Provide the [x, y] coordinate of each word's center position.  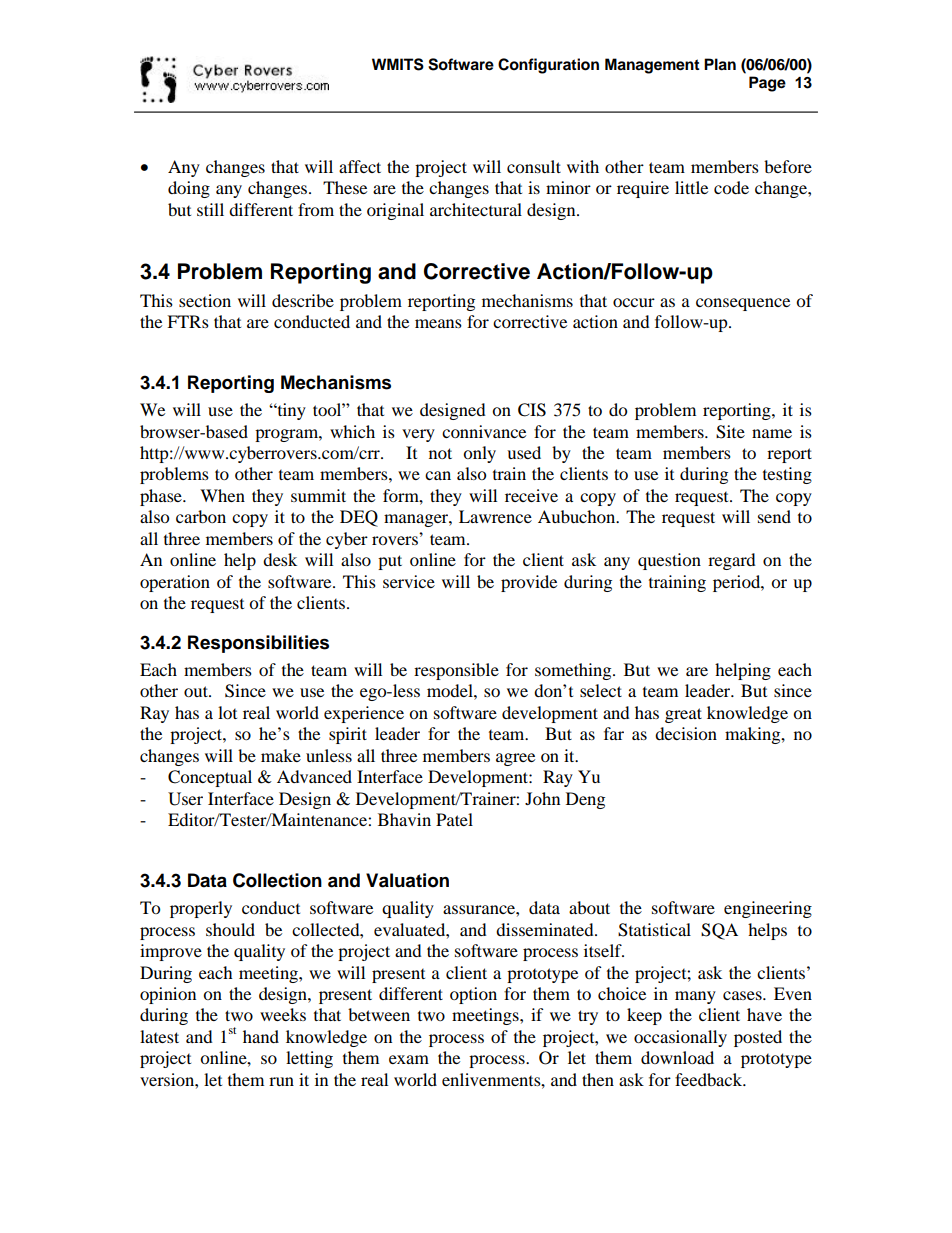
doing [189, 189]
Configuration [548, 66]
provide [529, 583]
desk [280, 559]
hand [261, 1036]
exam [409, 1059]
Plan [720, 64]
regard [732, 561]
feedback [710, 1079]
